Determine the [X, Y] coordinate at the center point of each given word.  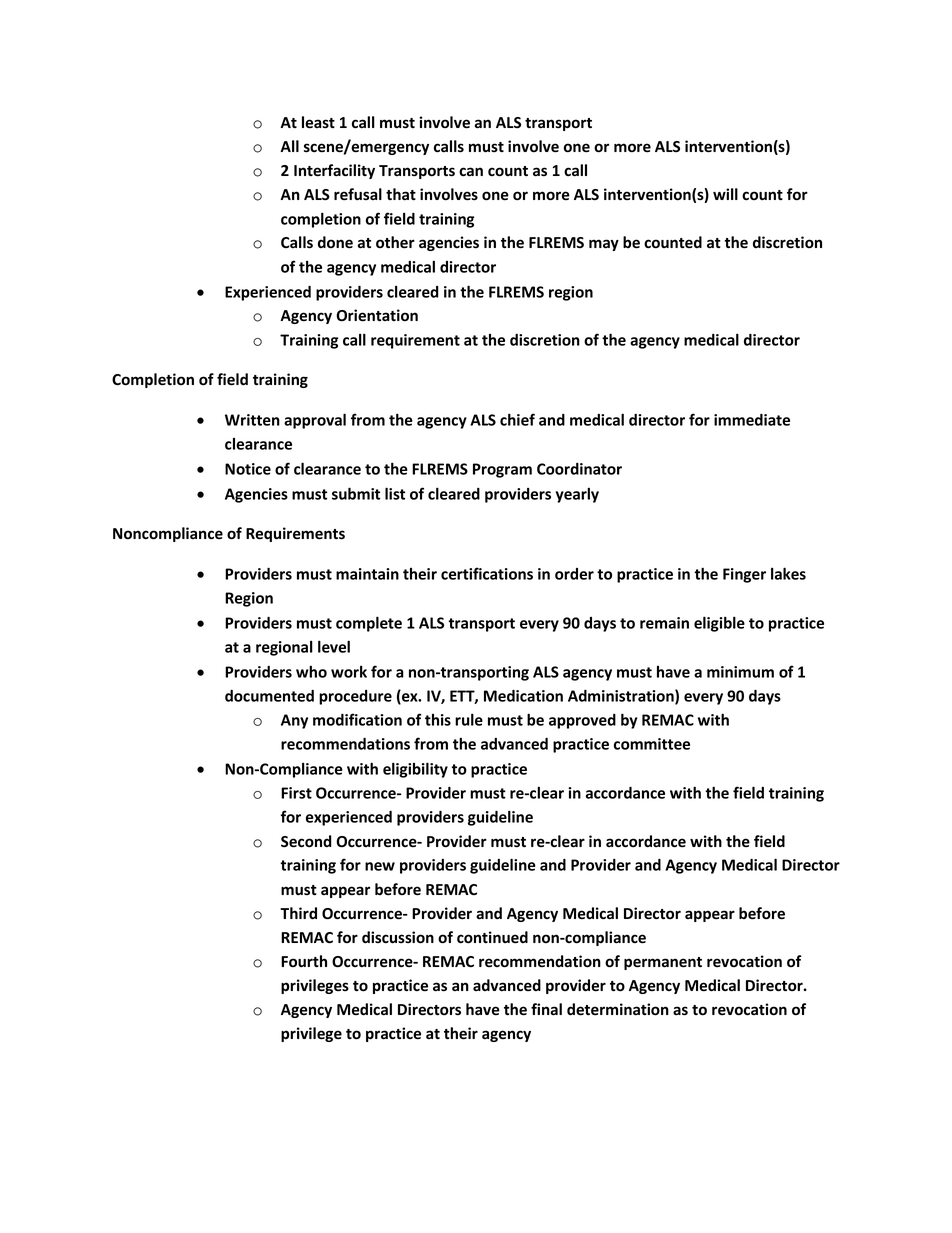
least [318, 122]
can [471, 172]
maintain [367, 574]
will [725, 194]
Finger [744, 575]
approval [315, 421]
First [296, 793]
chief [517, 419]
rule [469, 719]
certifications [487, 573]
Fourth [304, 961]
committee [652, 744]
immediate [752, 420]
